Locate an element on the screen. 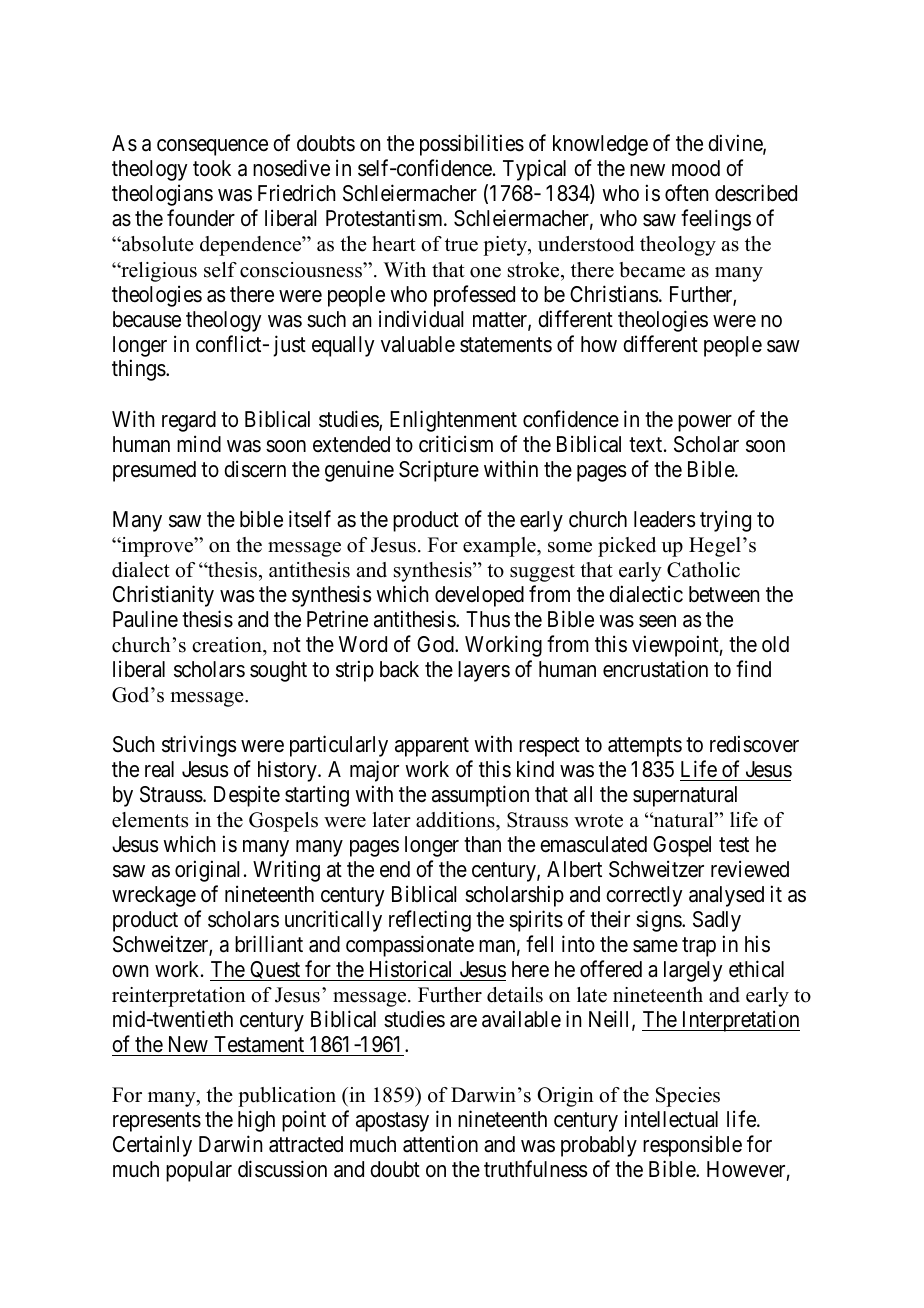  attention is located at coordinates (440, 1144).
